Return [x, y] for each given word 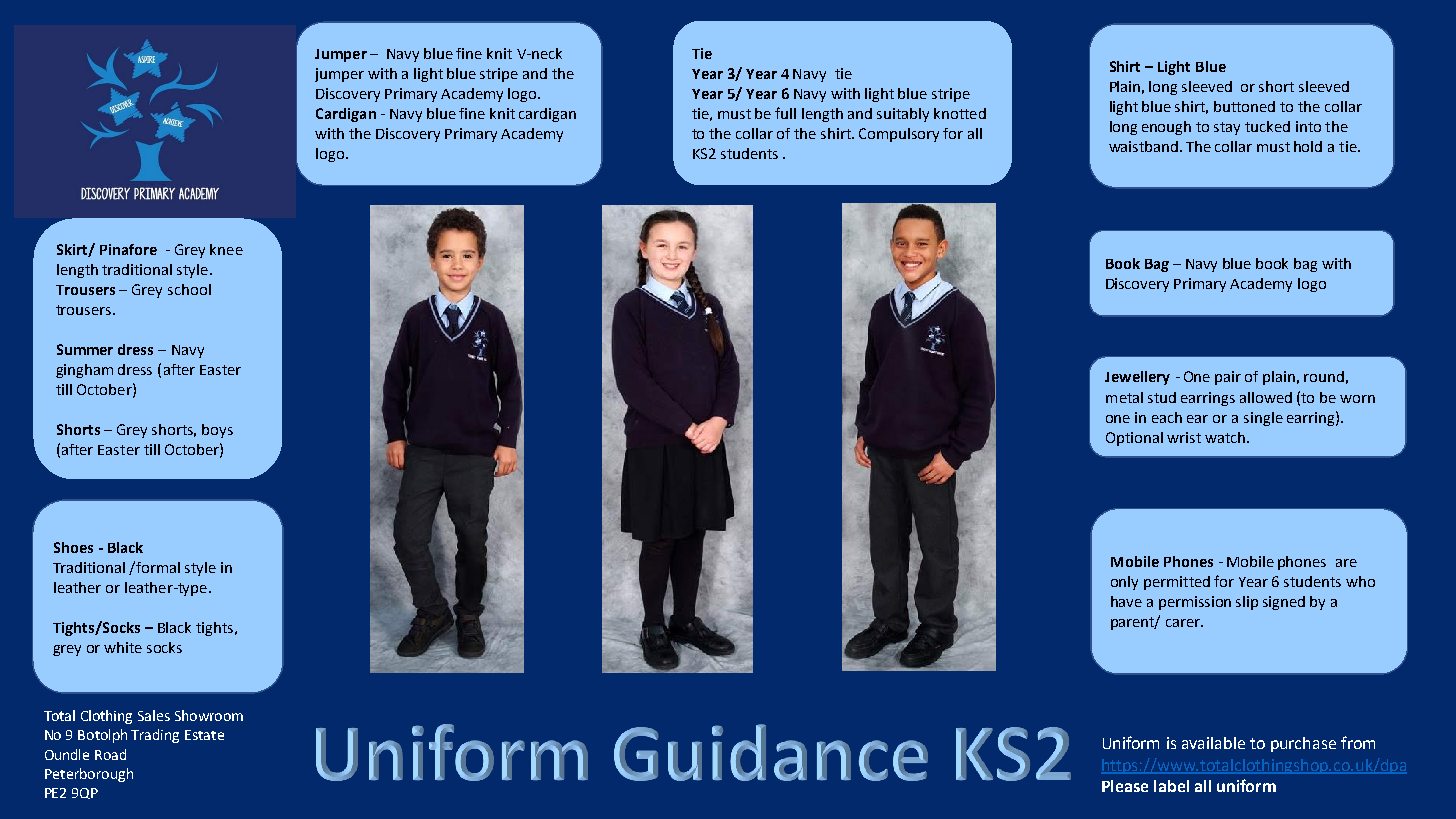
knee [226, 249]
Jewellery [1137, 378]
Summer [85, 349]
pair [1228, 378]
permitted [1177, 583]
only [1124, 583]
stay [1227, 128]
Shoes [73, 547]
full [785, 113]
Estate [204, 735]
